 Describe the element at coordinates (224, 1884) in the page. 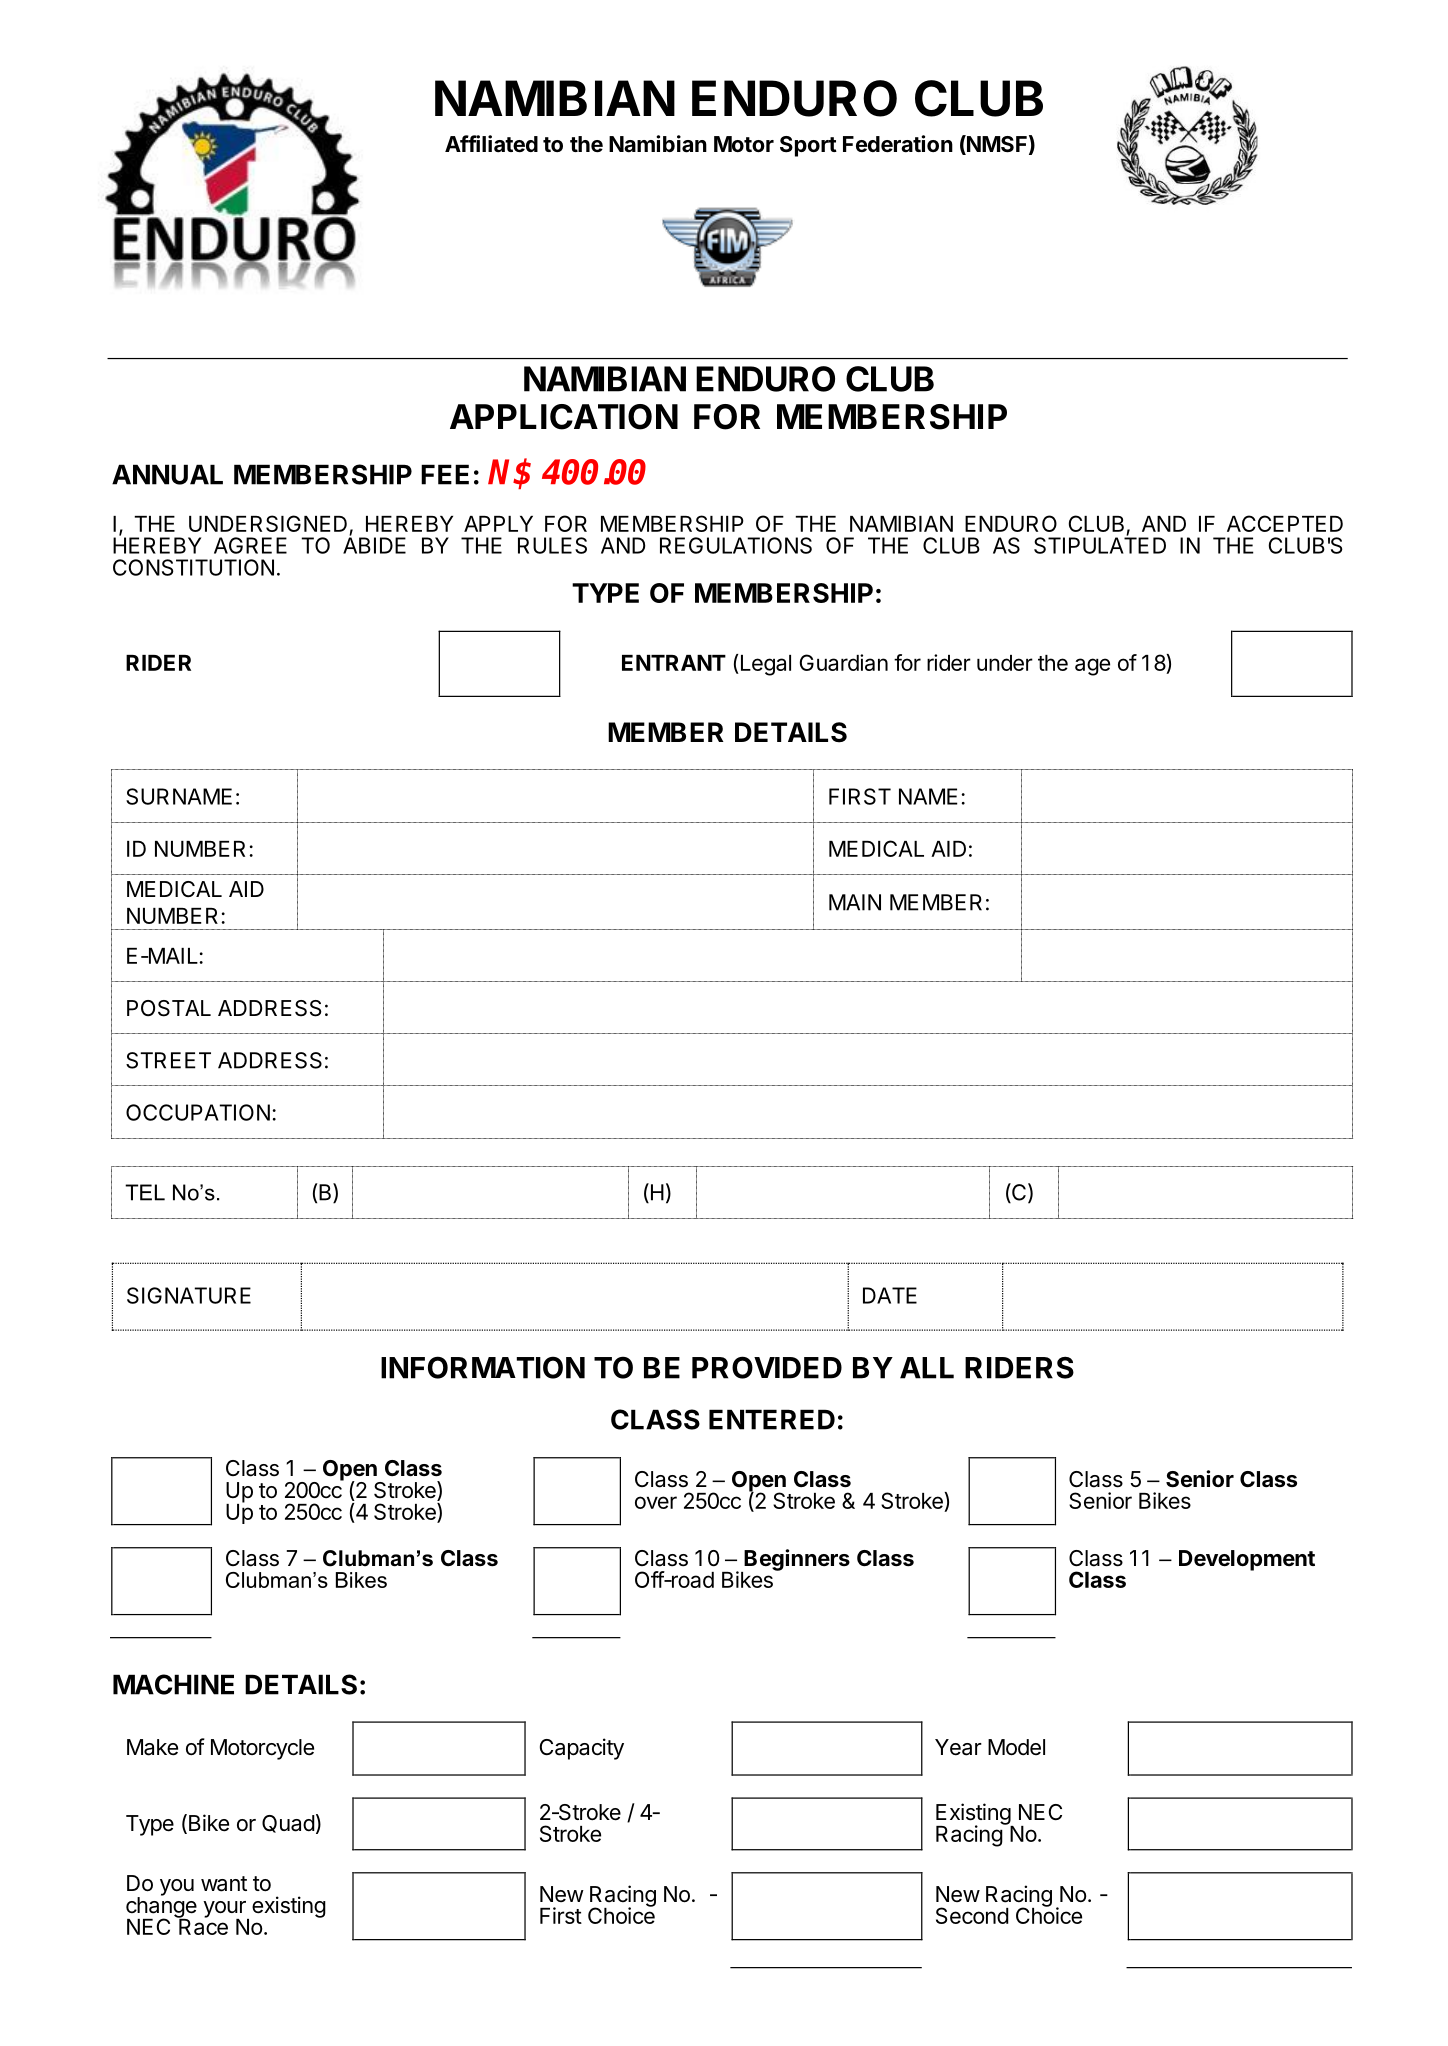

I see `want` at that location.
